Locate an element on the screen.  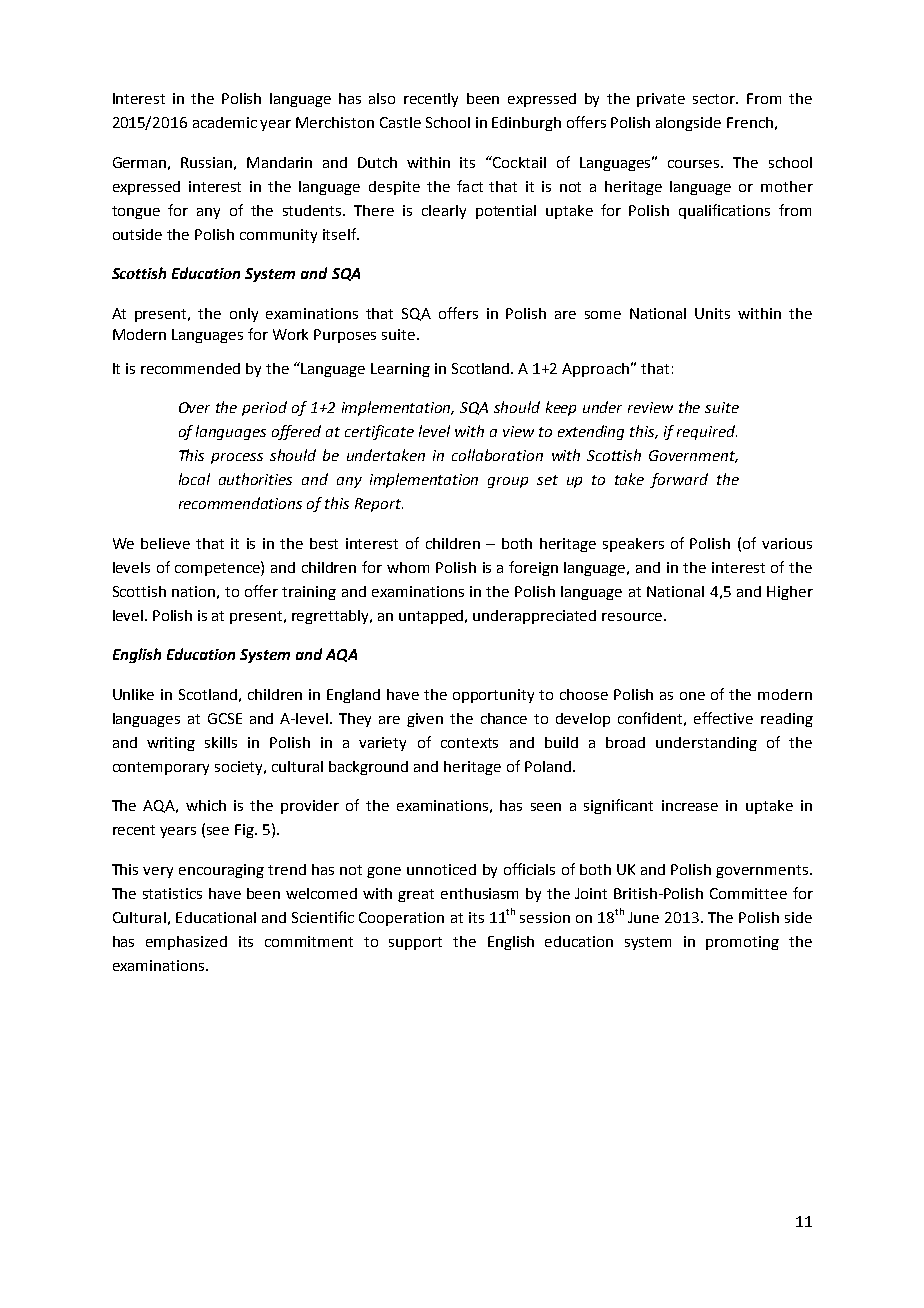
forward is located at coordinates (679, 480).
